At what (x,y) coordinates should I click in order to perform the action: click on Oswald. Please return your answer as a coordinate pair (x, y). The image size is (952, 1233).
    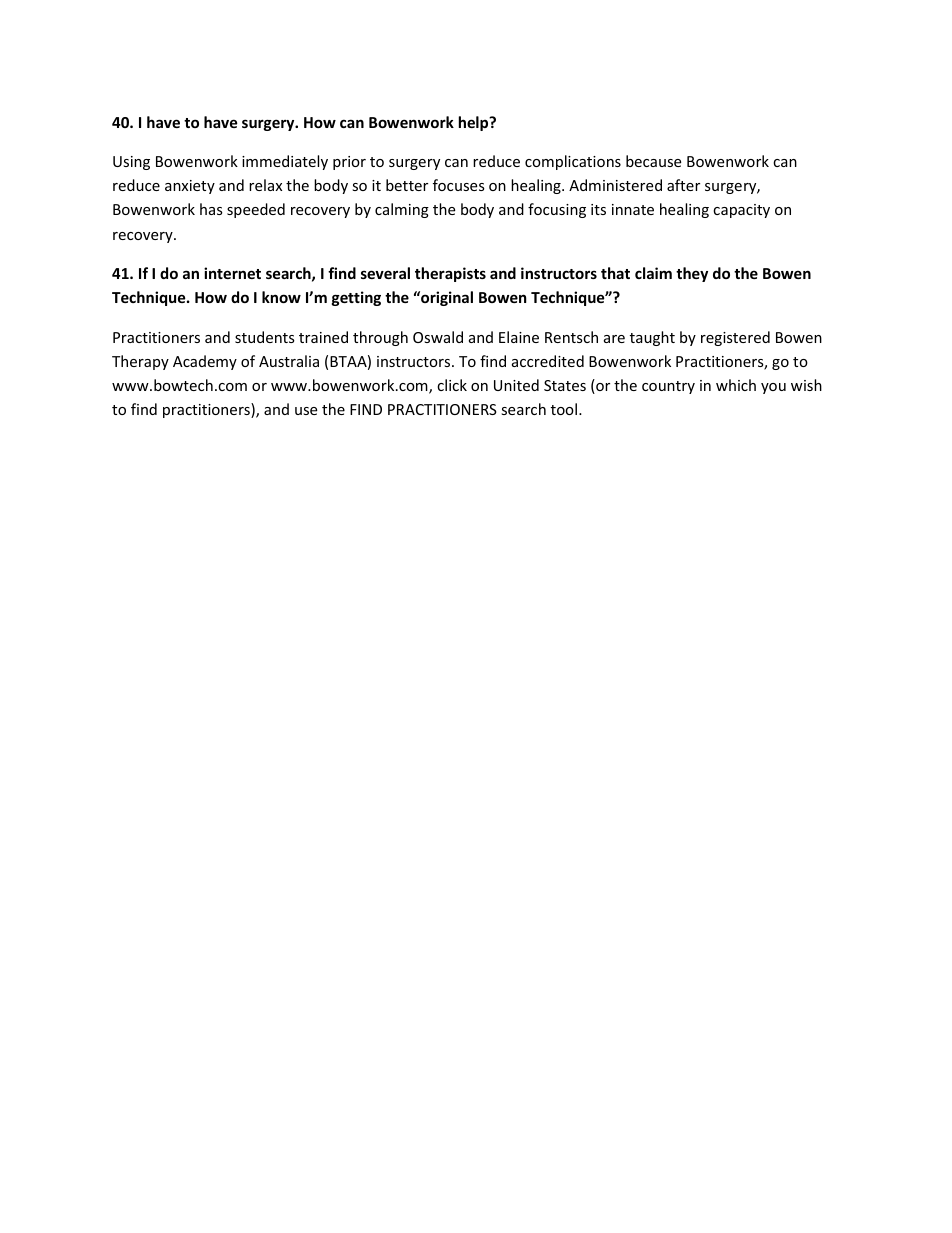
    Looking at the image, I should click on (438, 337).
